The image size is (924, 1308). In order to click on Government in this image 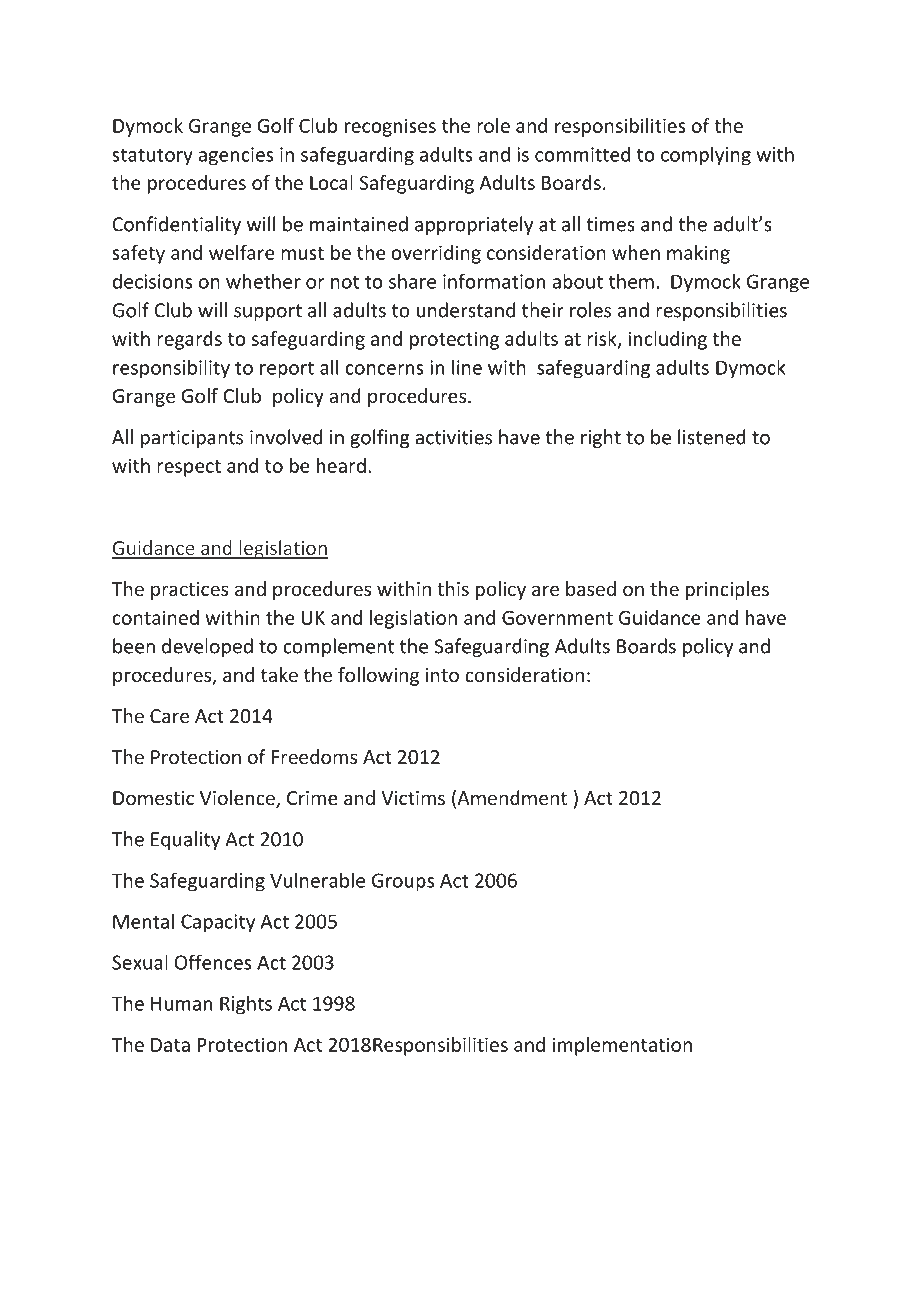, I will do `click(557, 618)`.
